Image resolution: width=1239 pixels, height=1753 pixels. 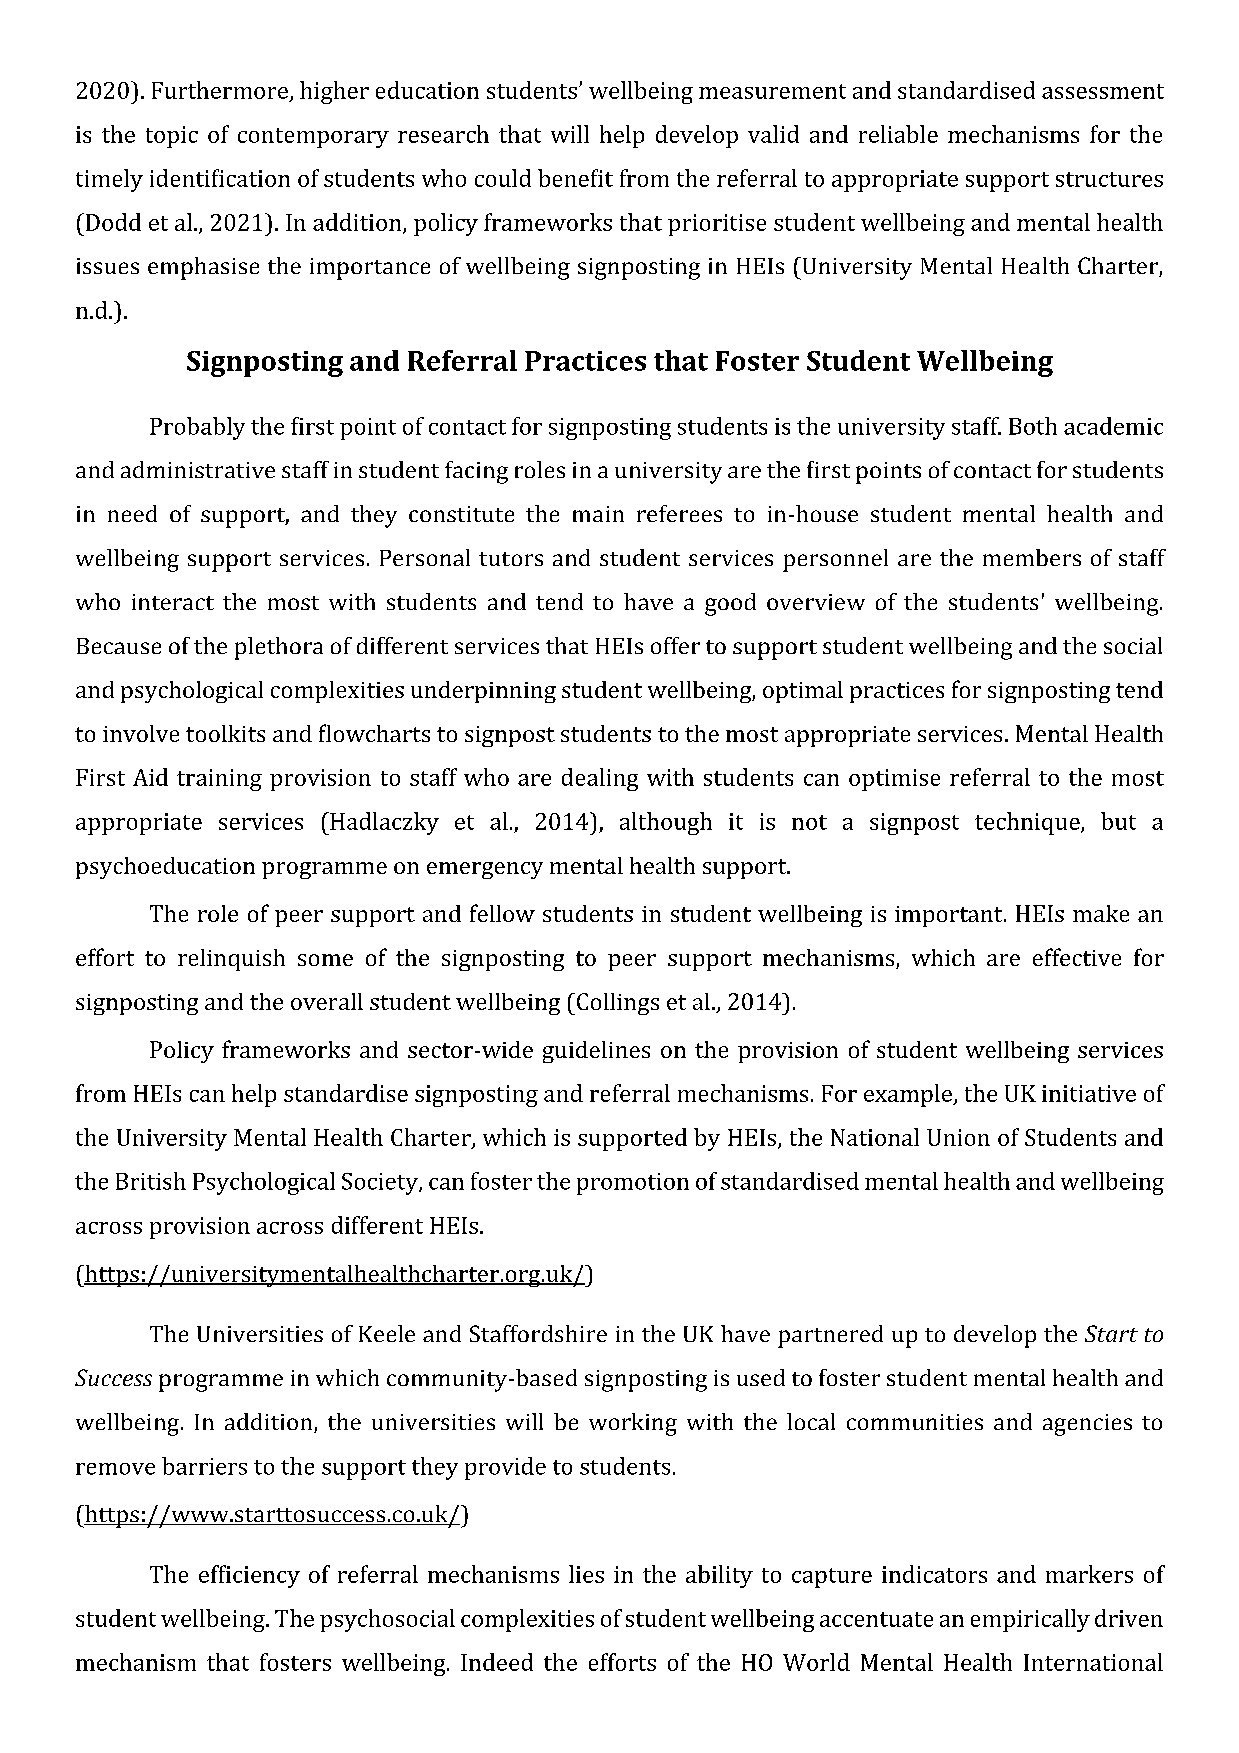 What do you see at coordinates (231, 960) in the page?
I see `relinquish` at bounding box center [231, 960].
